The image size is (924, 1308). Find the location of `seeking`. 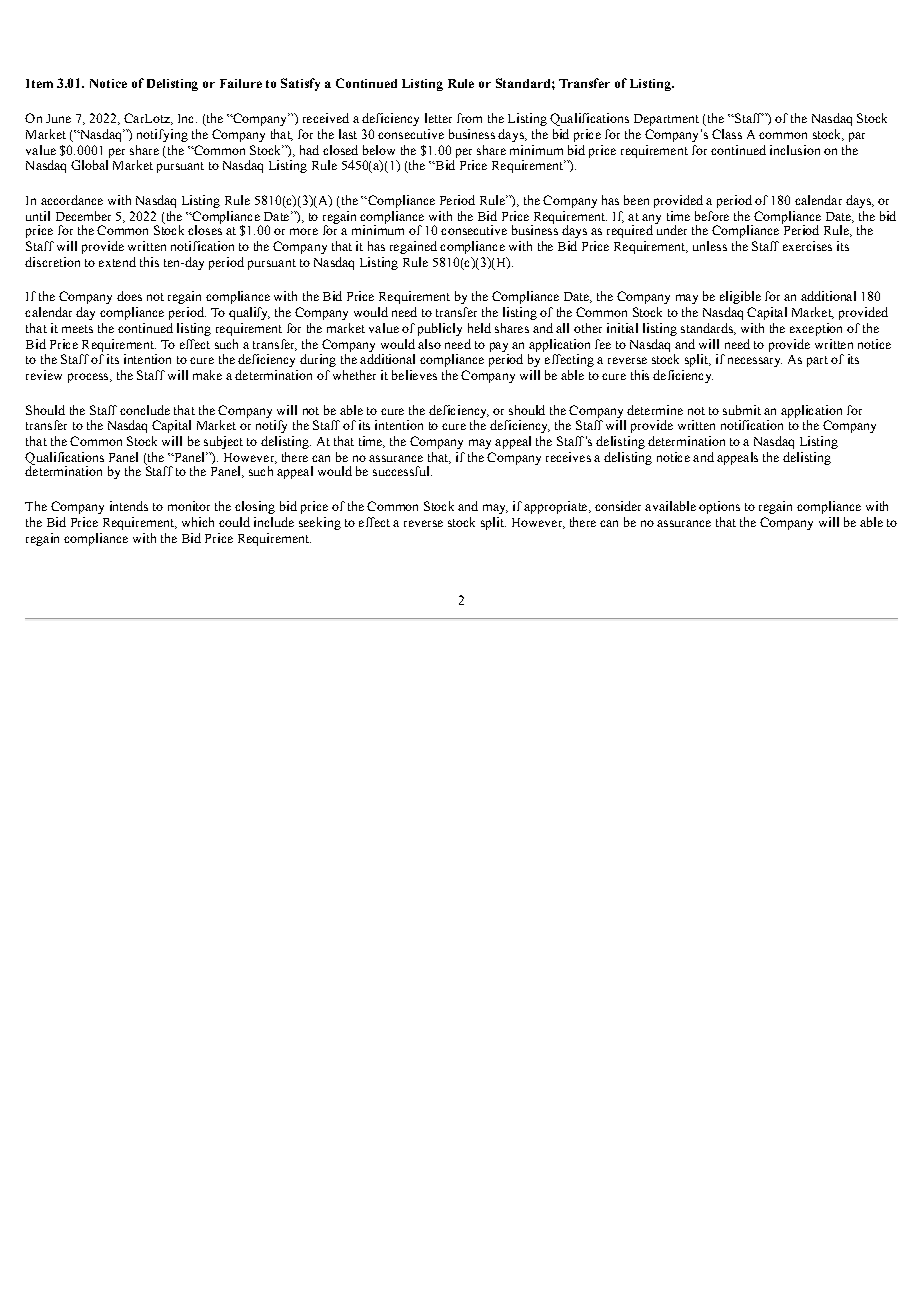

seeking is located at coordinates (320, 523).
